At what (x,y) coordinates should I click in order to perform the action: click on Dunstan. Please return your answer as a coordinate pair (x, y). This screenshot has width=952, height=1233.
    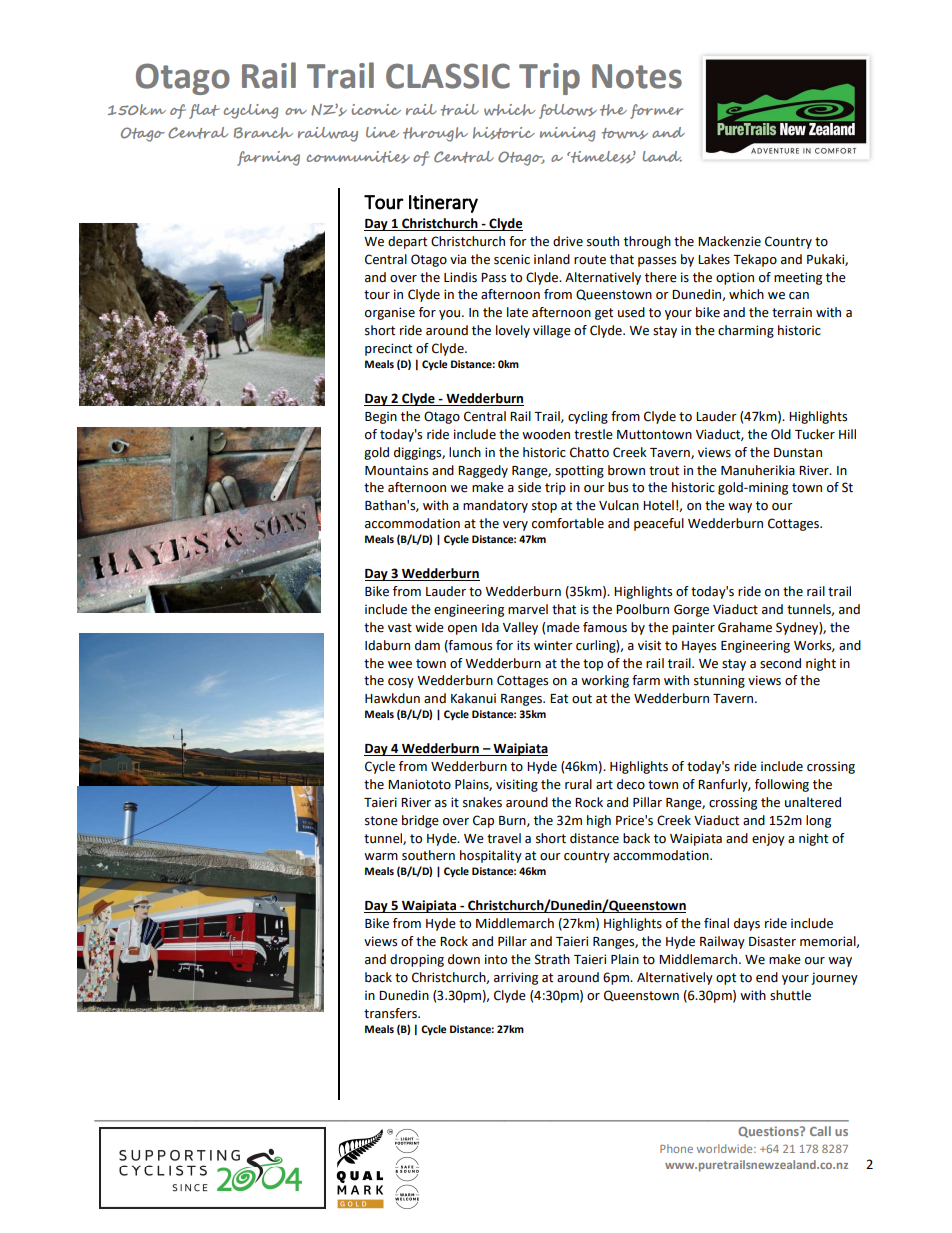
    Looking at the image, I should click on (798, 453).
